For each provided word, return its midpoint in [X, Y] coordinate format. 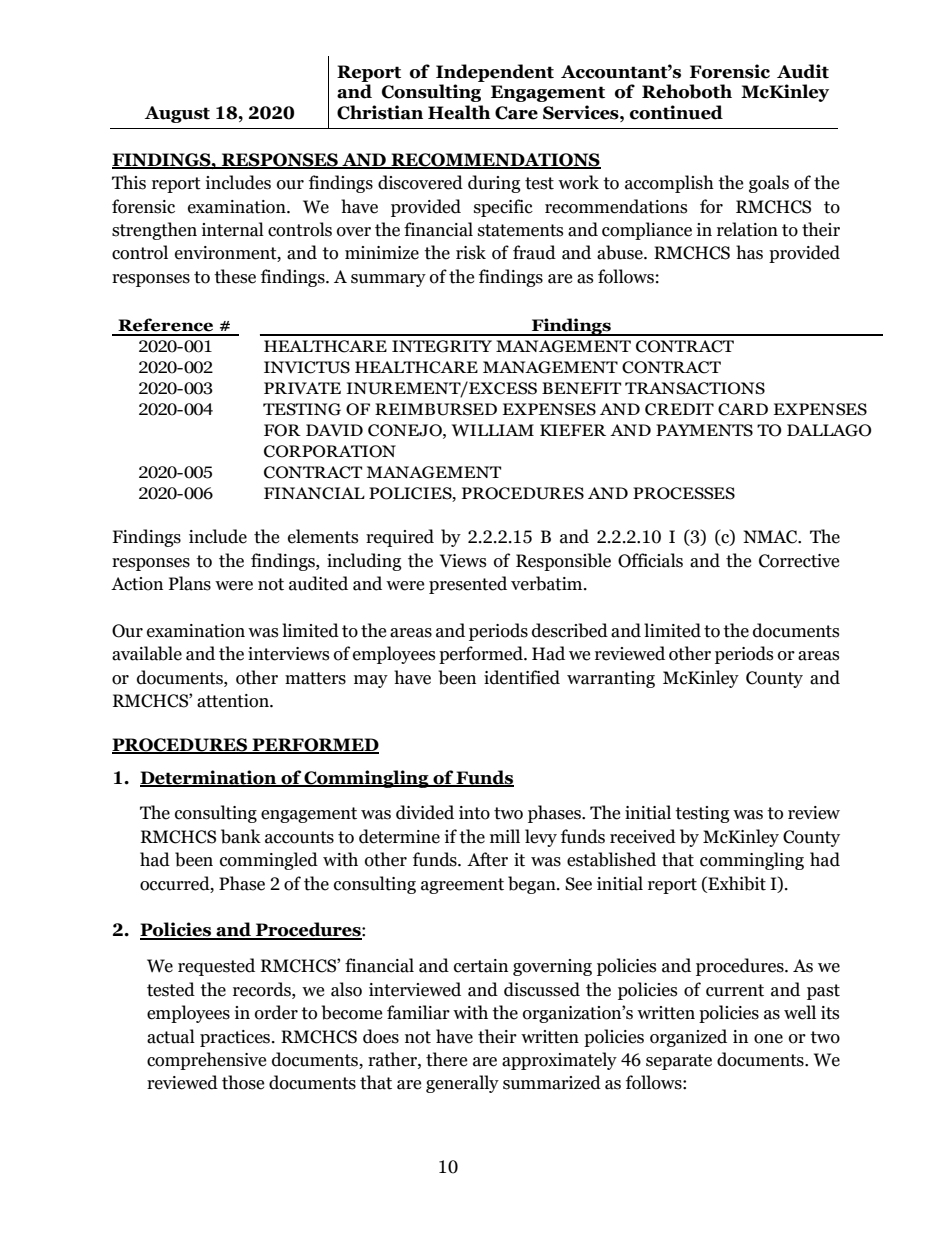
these [235, 276]
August [177, 114]
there [446, 1059]
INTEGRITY [442, 346]
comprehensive [206, 1061]
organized [688, 1038]
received [643, 836]
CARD [743, 409]
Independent [495, 73]
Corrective [799, 561]
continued [676, 112]
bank [241, 836]
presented [468, 585]
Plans [190, 583]
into [474, 813]
